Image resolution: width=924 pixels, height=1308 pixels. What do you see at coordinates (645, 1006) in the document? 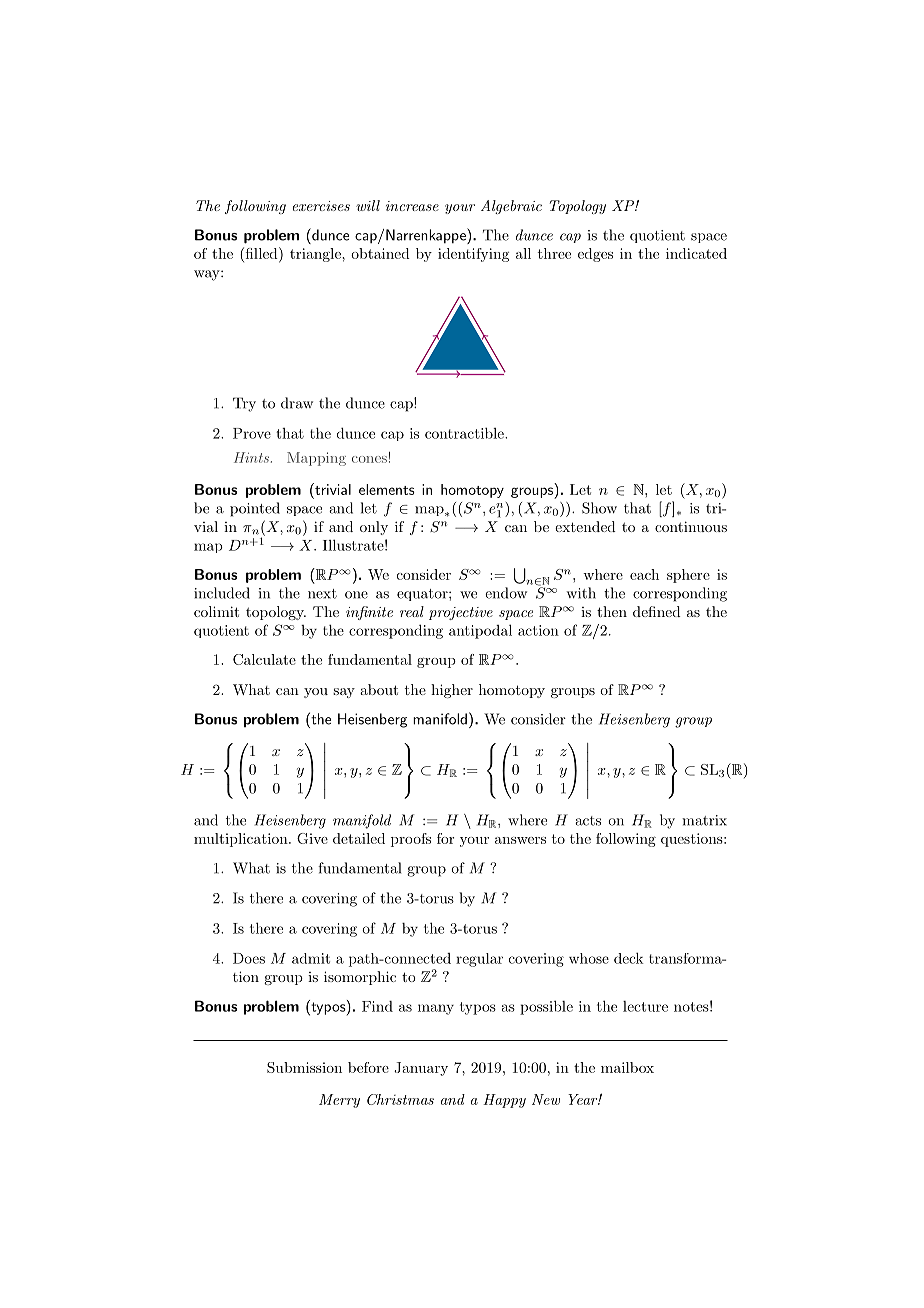
I see `lecture` at bounding box center [645, 1006].
